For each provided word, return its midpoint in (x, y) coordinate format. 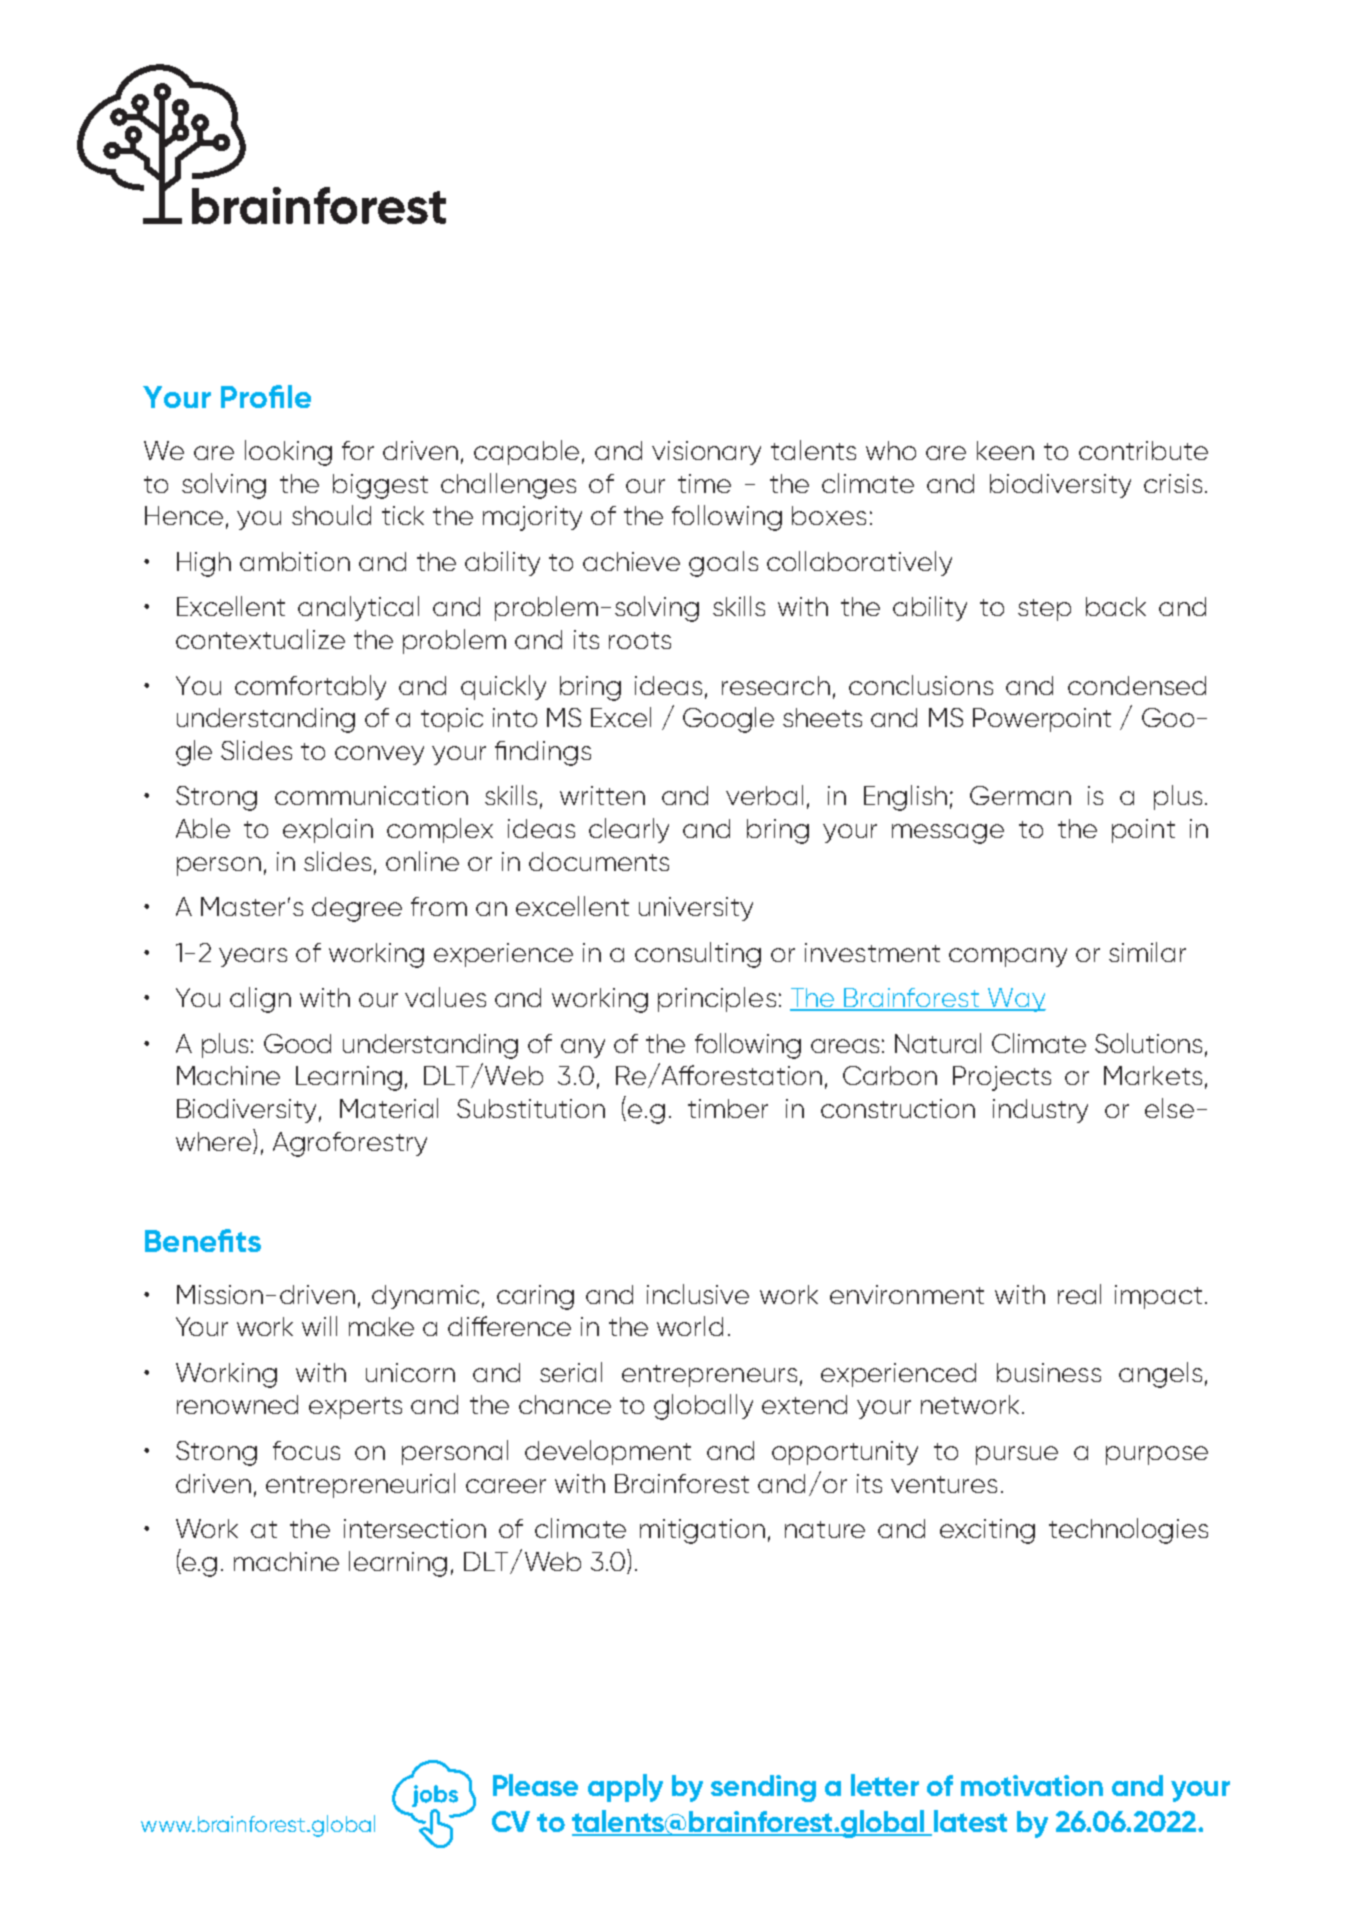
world (690, 1326)
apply (625, 1788)
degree (357, 909)
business (1049, 1372)
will (319, 1326)
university (696, 909)
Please (535, 1785)
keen (1005, 450)
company (1008, 957)
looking (288, 453)
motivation (1032, 1785)
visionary (706, 453)
